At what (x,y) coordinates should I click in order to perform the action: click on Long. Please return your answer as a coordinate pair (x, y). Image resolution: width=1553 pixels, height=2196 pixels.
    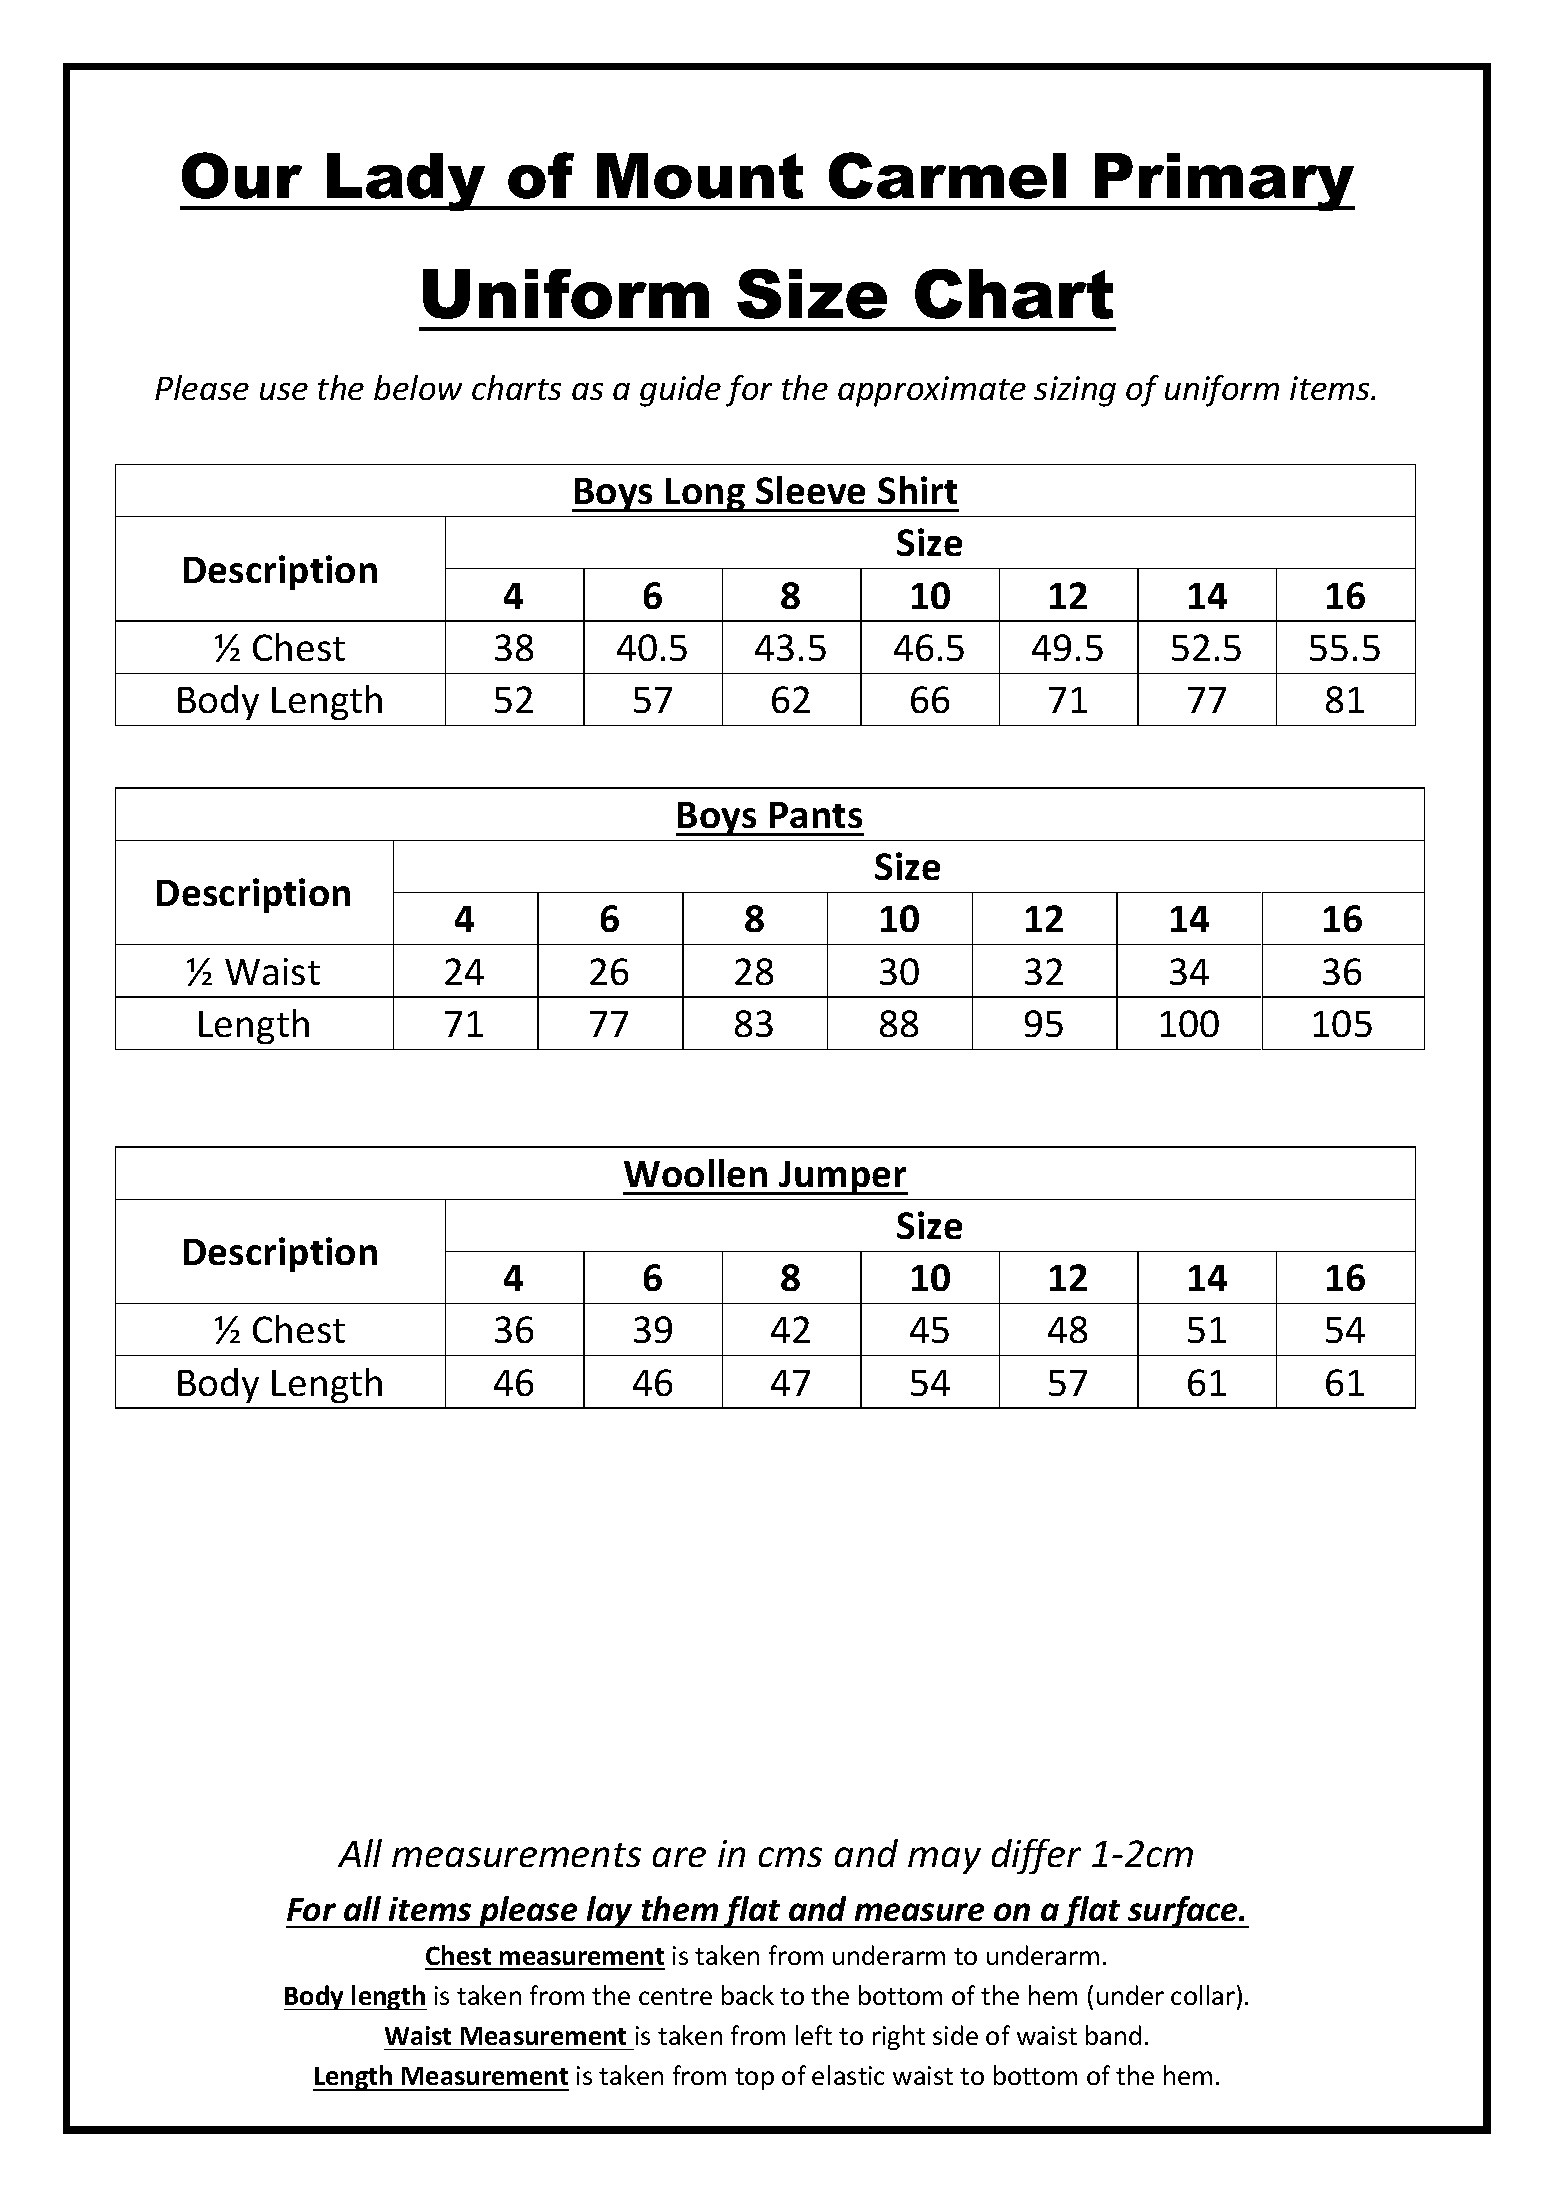
    Looking at the image, I should click on (706, 495).
